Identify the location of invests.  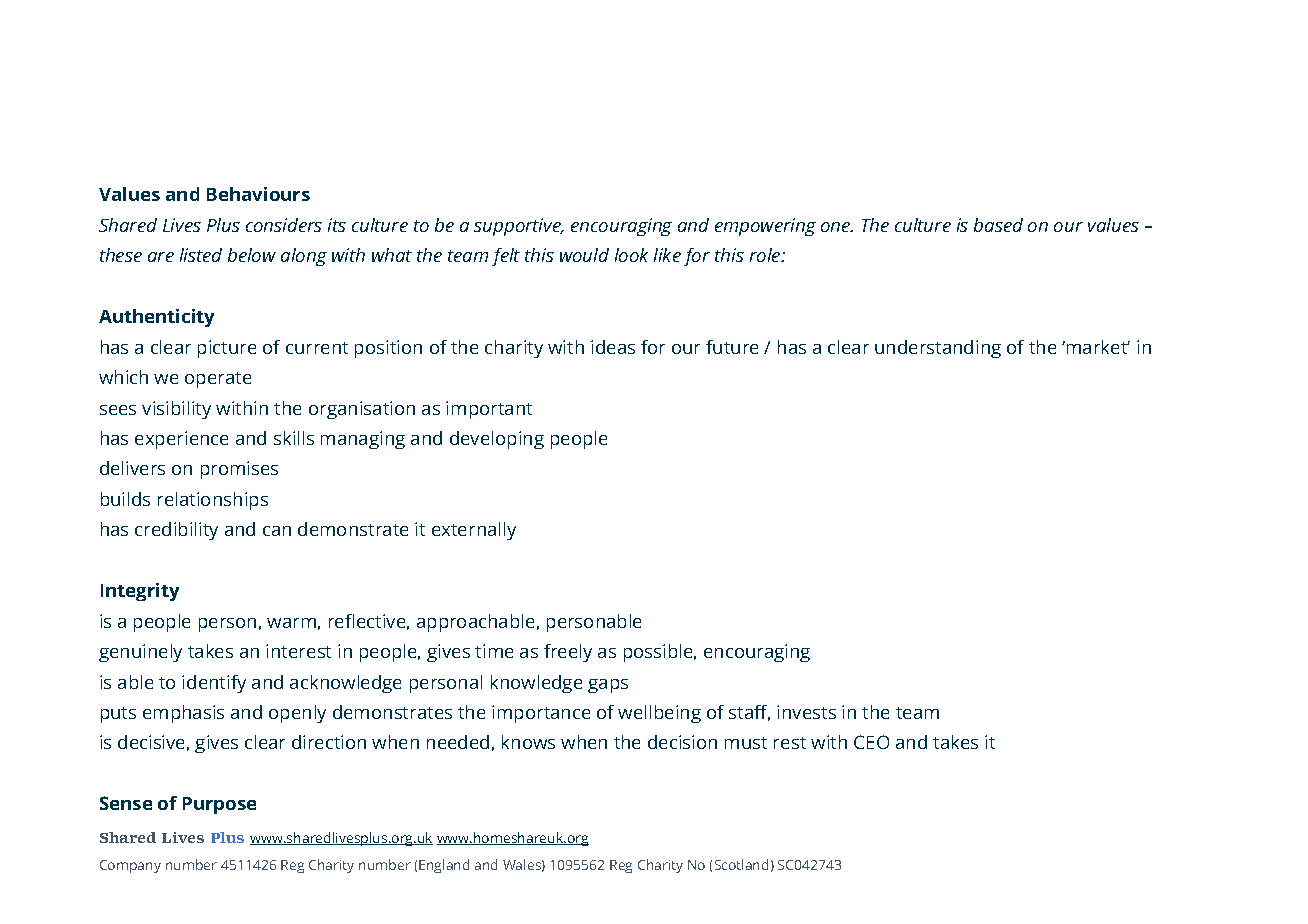
(806, 712).
